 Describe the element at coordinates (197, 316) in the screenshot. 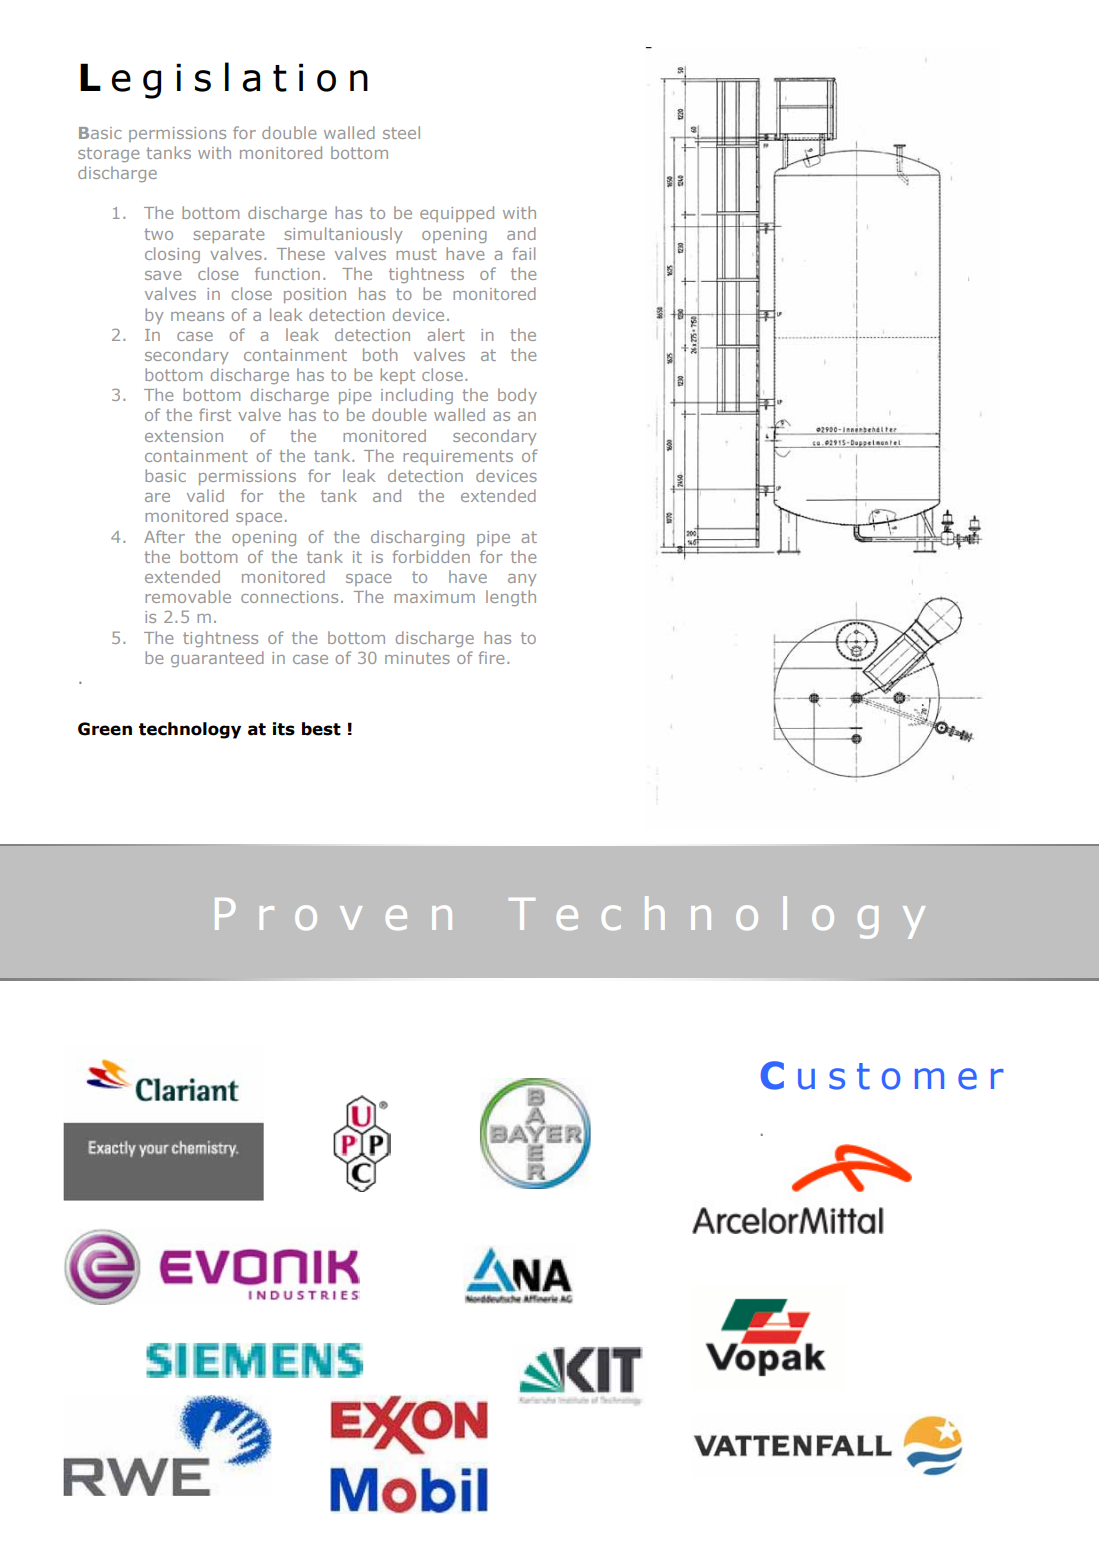

I see `means` at that location.
